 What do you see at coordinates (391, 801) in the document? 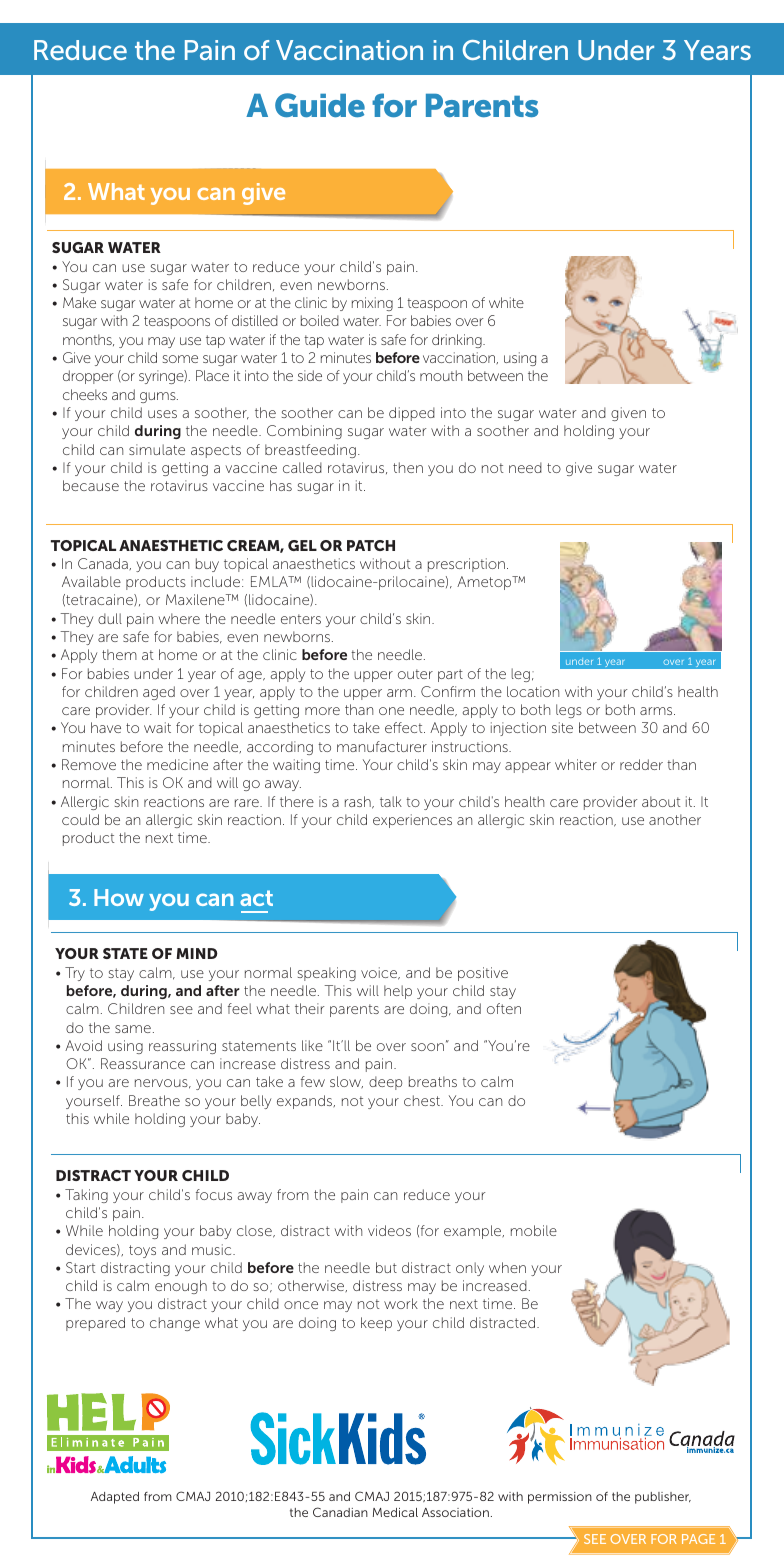
I see `talk` at bounding box center [391, 801].
